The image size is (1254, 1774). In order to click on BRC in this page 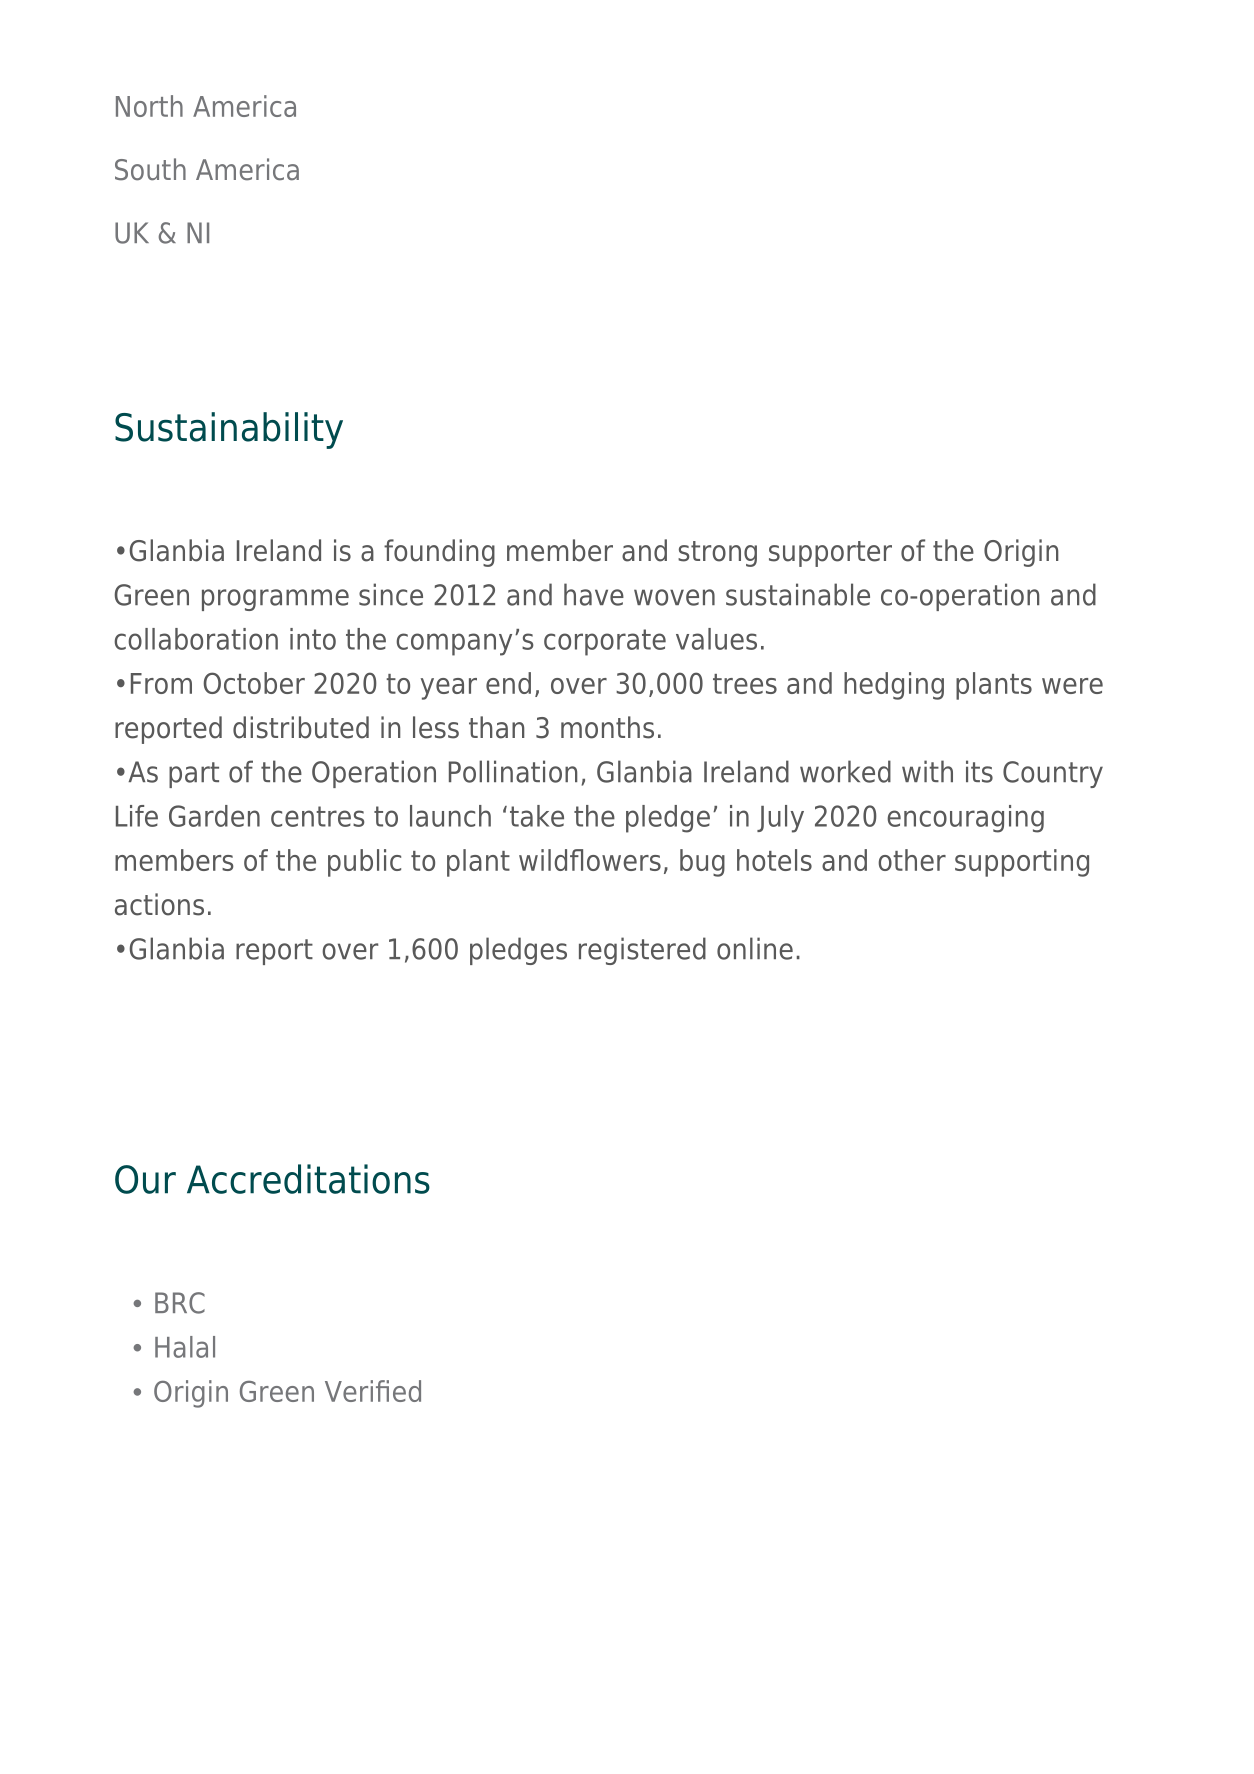, I will do `click(180, 1303)`.
